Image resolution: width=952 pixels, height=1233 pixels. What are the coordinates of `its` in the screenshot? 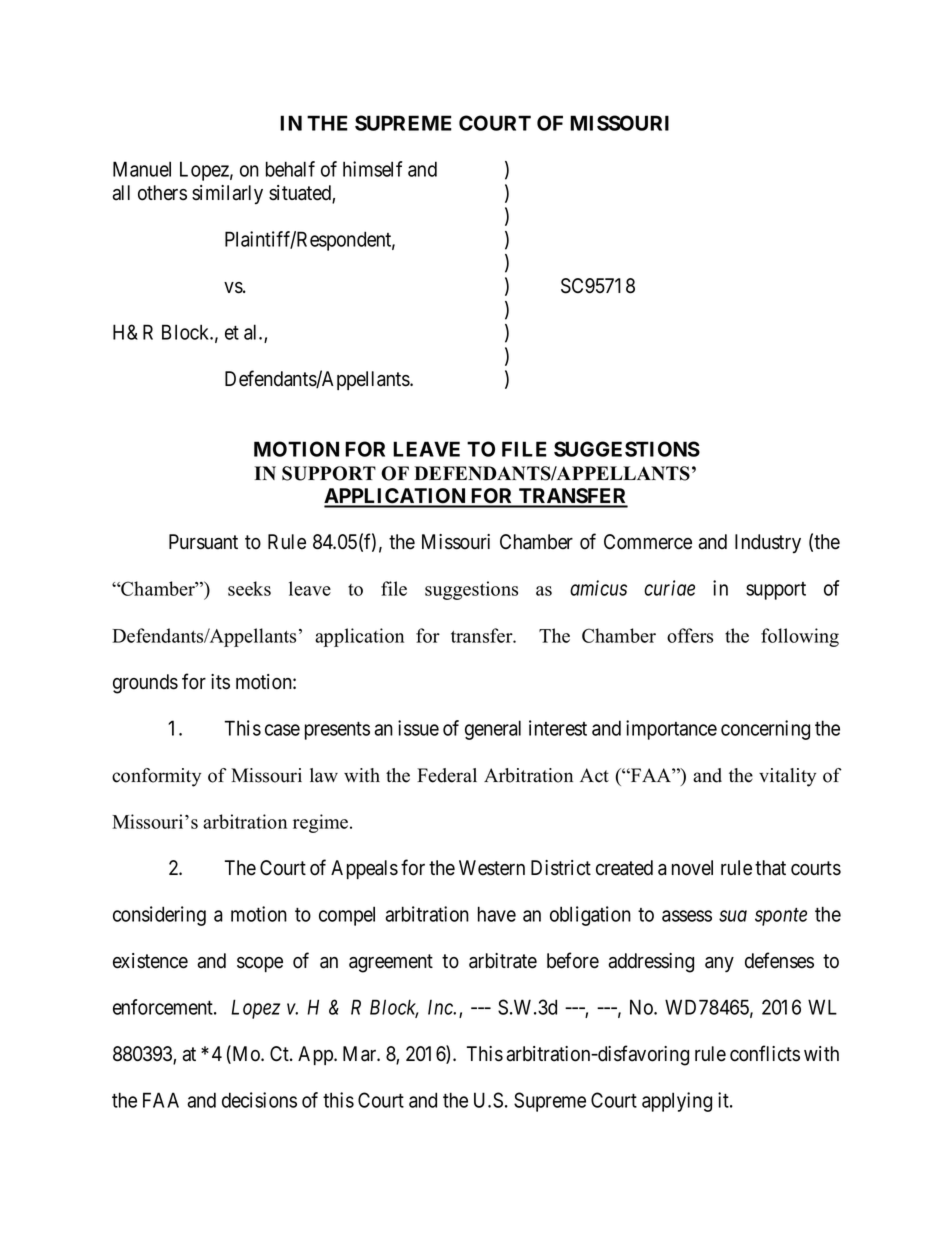 It's located at (220, 682).
